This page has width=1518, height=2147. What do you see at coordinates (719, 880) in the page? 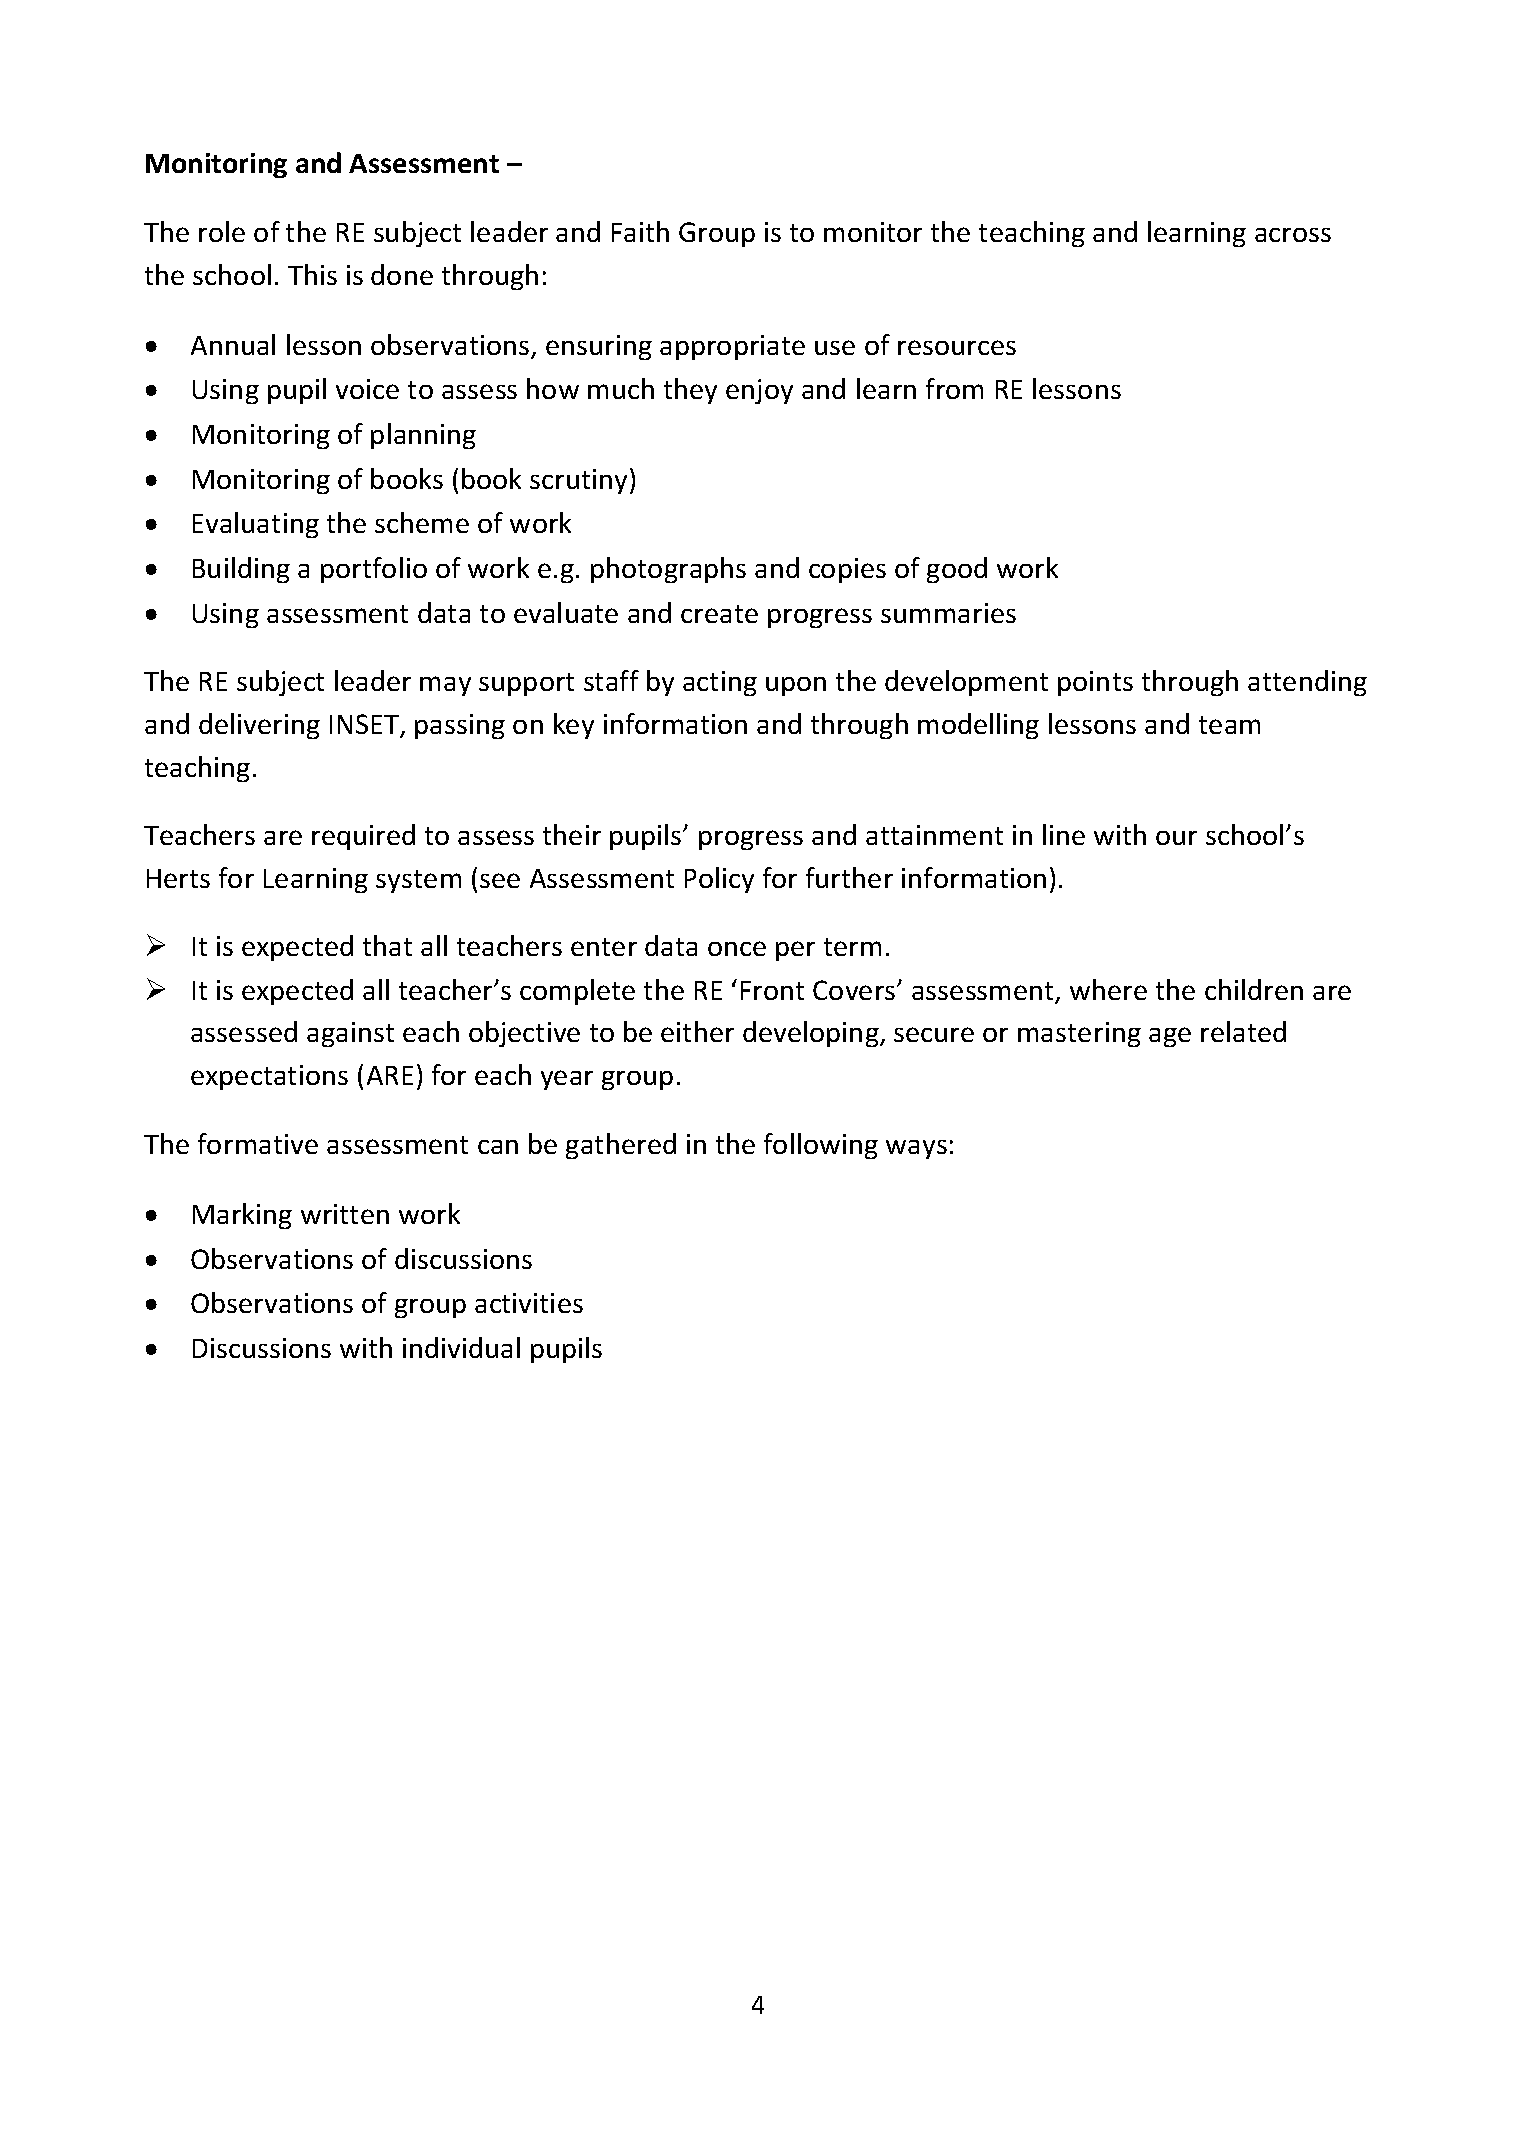
I see `Policy` at bounding box center [719, 880].
